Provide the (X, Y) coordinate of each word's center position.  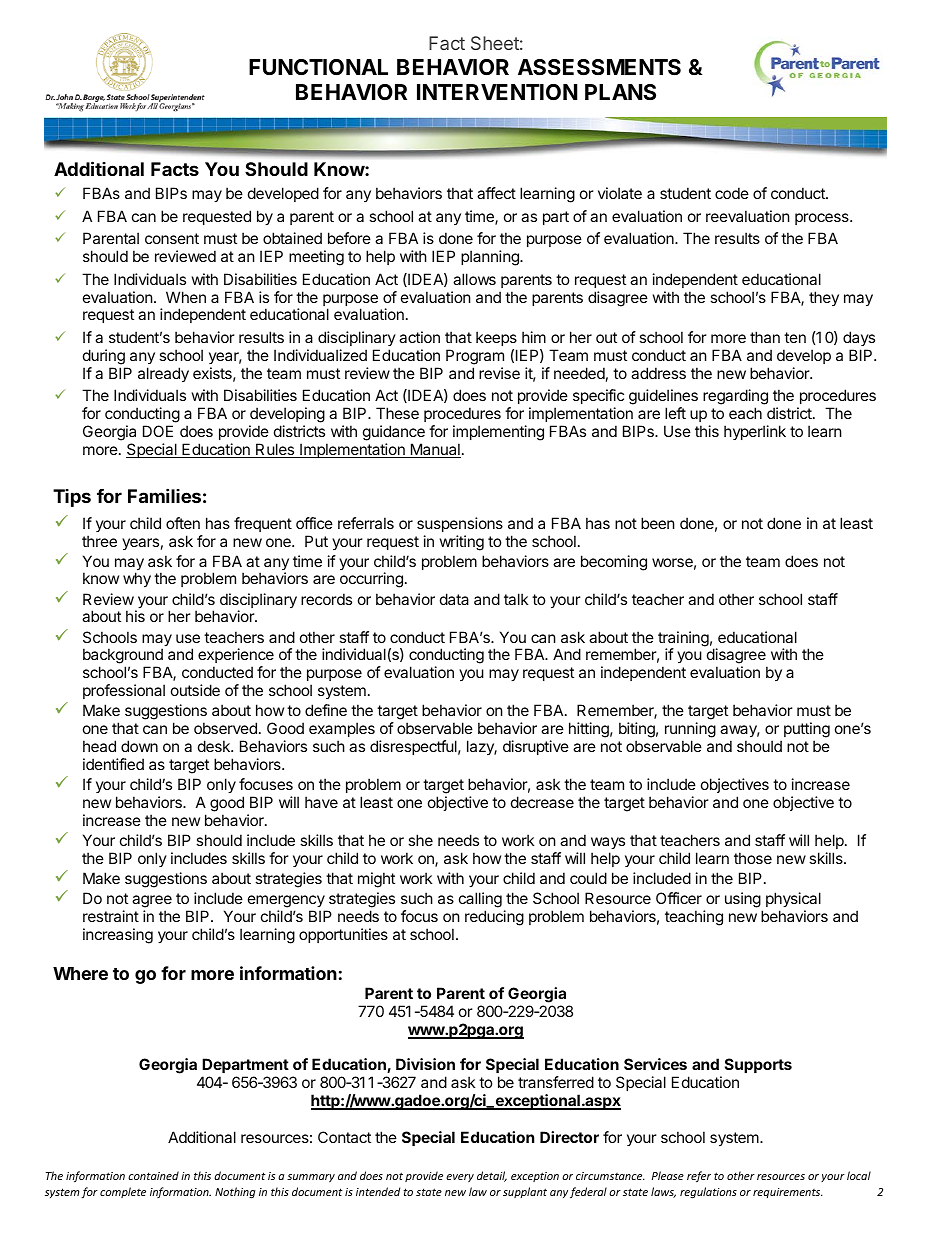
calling (480, 901)
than (765, 337)
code (732, 193)
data (454, 599)
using (743, 900)
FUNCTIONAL (318, 67)
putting (807, 731)
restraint (111, 916)
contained (153, 1175)
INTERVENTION (497, 92)
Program (475, 357)
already (163, 374)
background (123, 657)
